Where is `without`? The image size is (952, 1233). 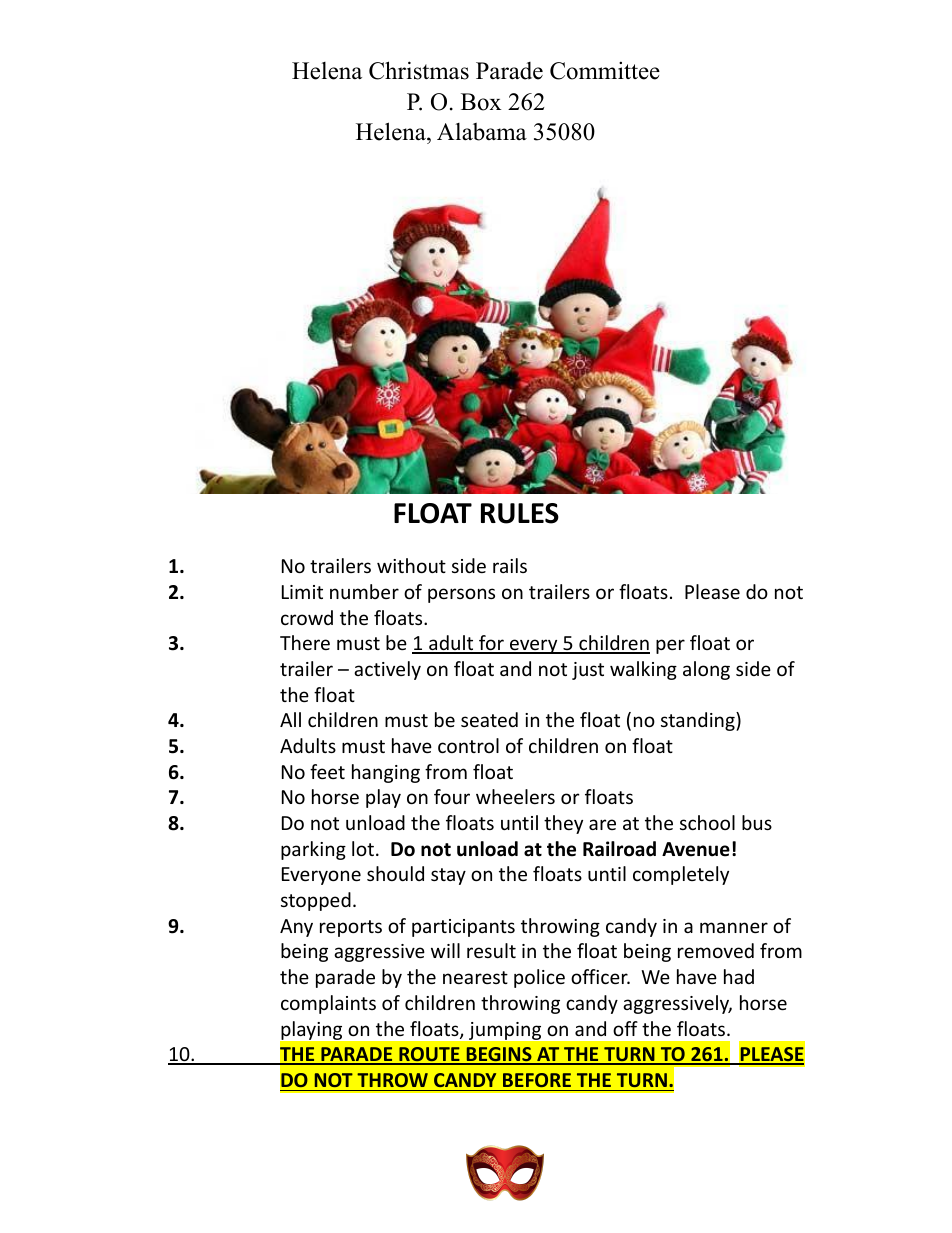 without is located at coordinates (411, 565).
